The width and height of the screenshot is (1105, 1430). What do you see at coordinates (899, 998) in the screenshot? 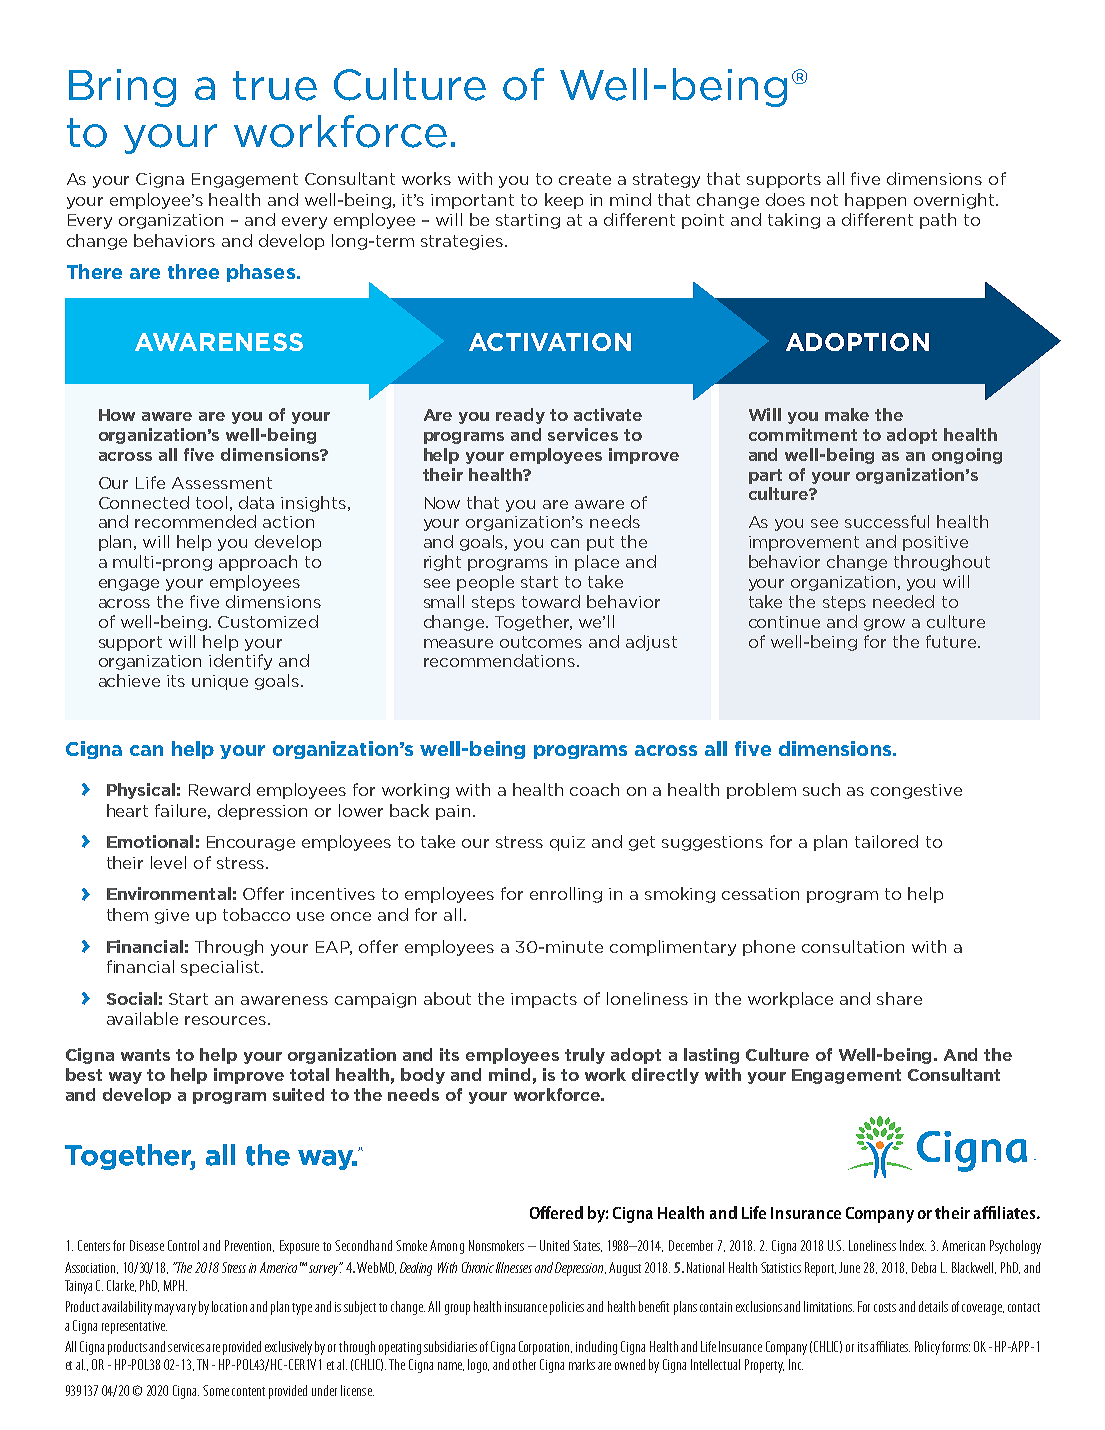
I see `share` at bounding box center [899, 998].
